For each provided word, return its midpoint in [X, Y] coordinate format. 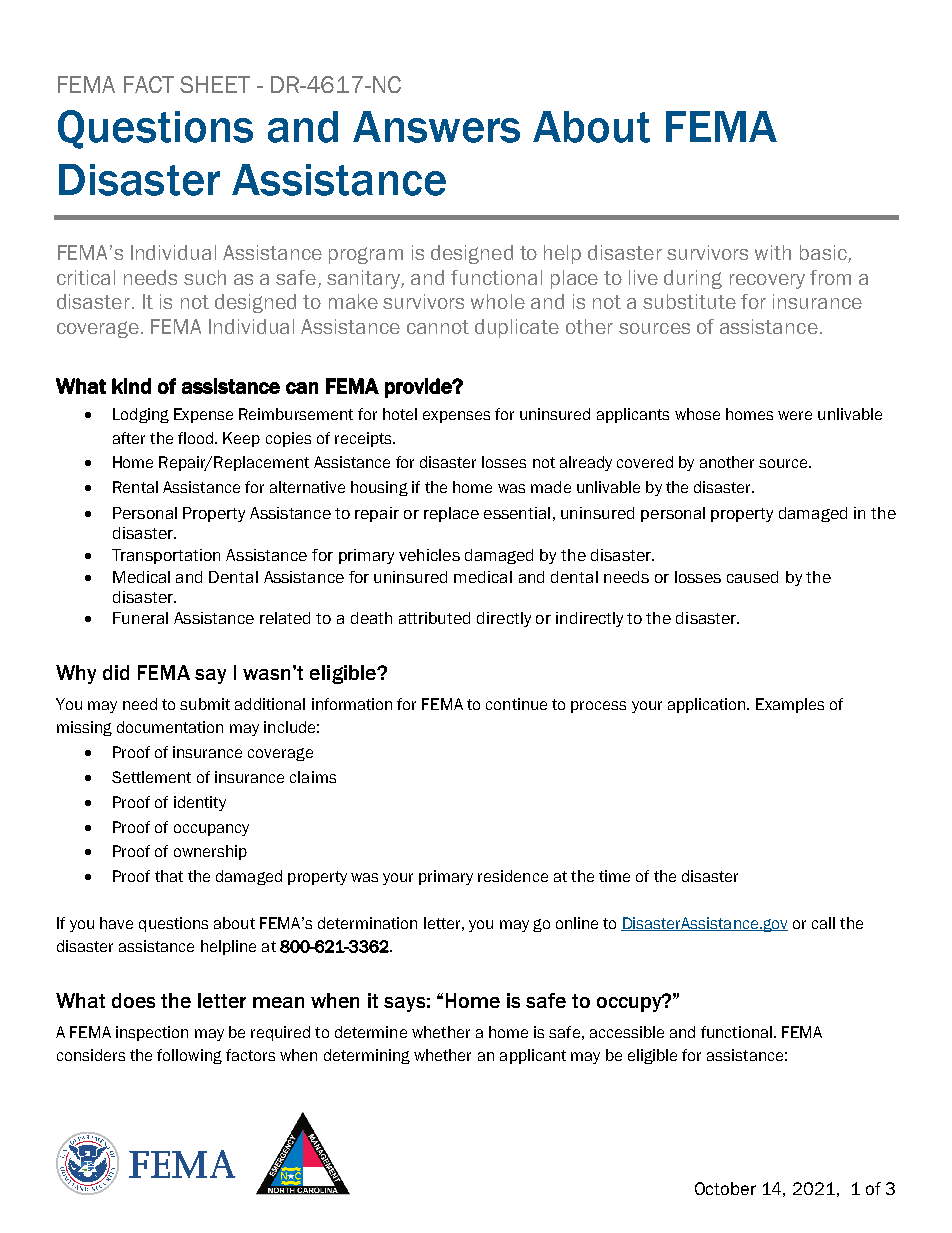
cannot [438, 327]
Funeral [140, 618]
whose [697, 414]
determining [367, 1056]
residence [513, 876]
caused [752, 577]
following [189, 1056]
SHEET [215, 84]
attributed [434, 618]
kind [131, 386]
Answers [436, 127]
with [773, 252]
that [169, 876]
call [823, 923]
